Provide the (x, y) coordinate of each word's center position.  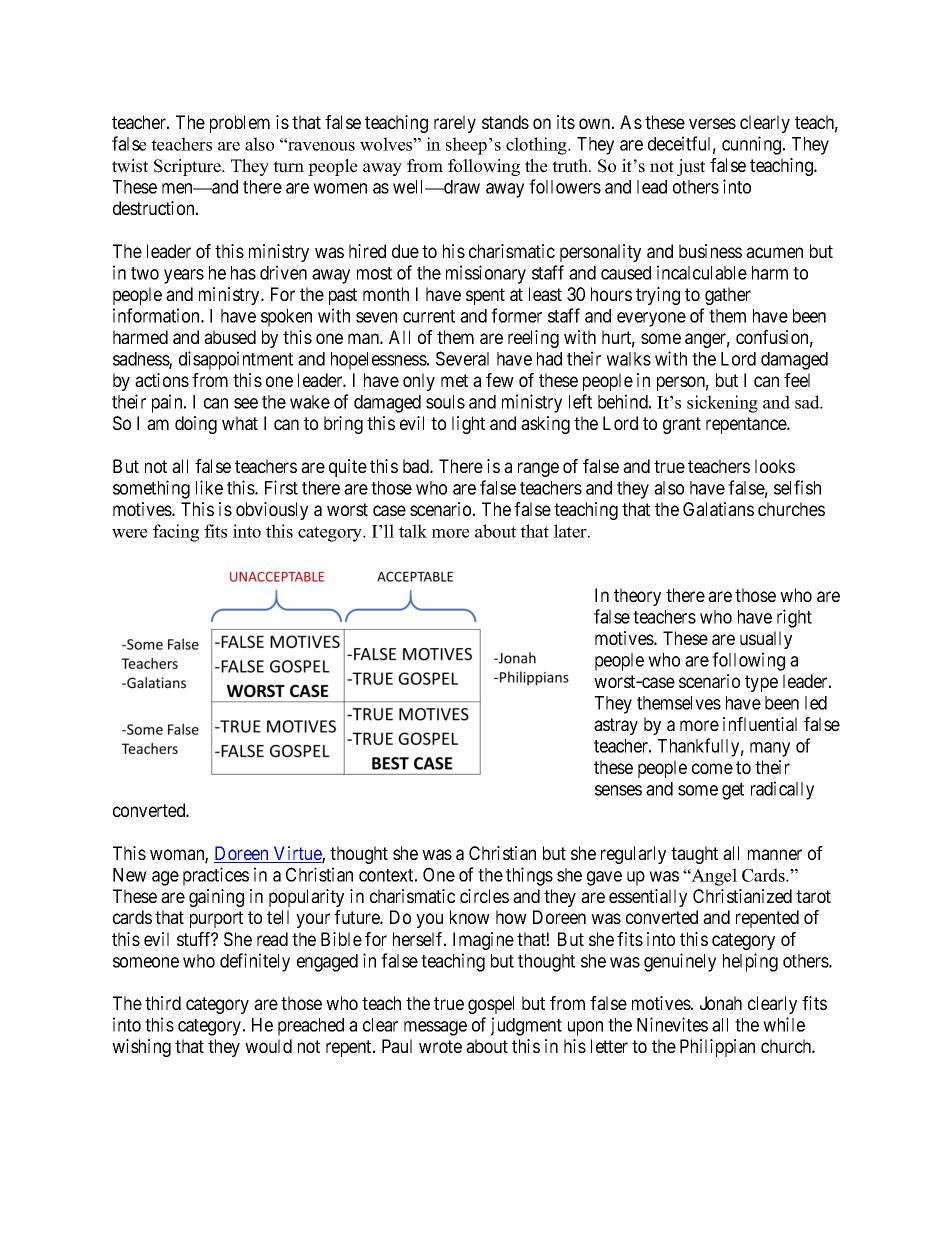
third (163, 1003)
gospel (491, 1005)
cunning (753, 145)
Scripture (188, 167)
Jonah (721, 1003)
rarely (455, 124)
